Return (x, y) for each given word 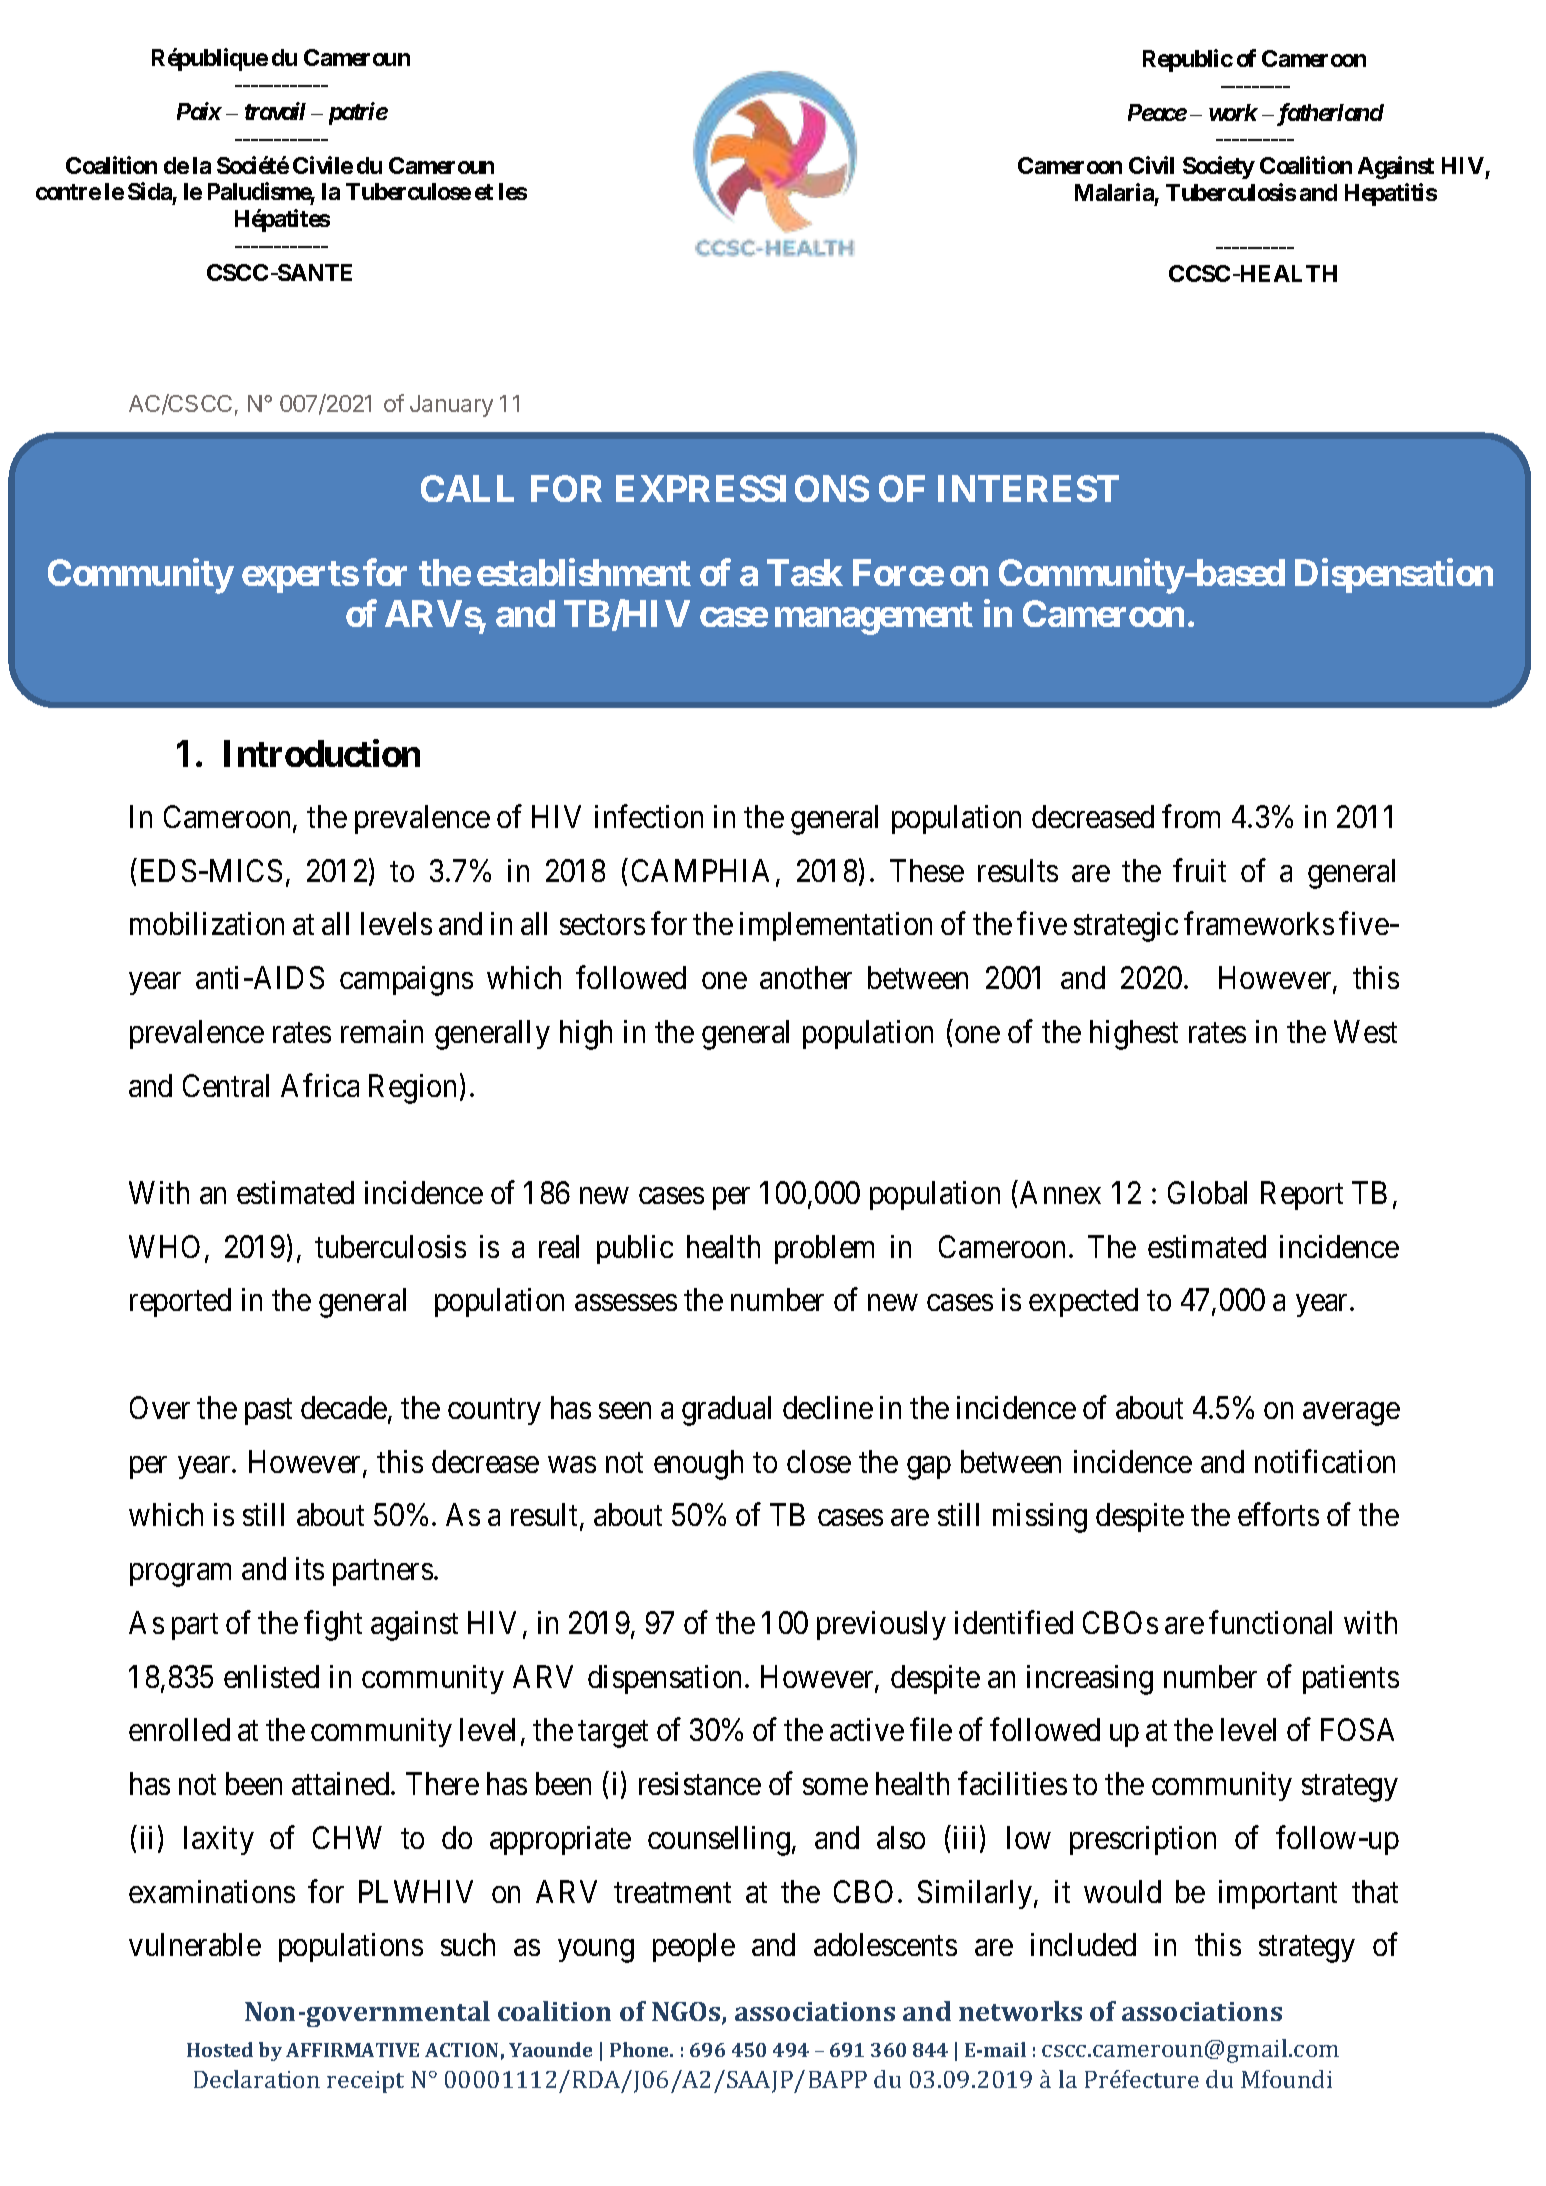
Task (805, 572)
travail (275, 111)
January (451, 406)
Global (1207, 1192)
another (806, 977)
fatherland (1328, 114)
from (1191, 816)
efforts (1278, 1514)
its (310, 1568)
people (694, 1947)
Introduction (322, 753)
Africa (320, 1085)
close (819, 1461)
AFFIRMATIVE (352, 2050)
